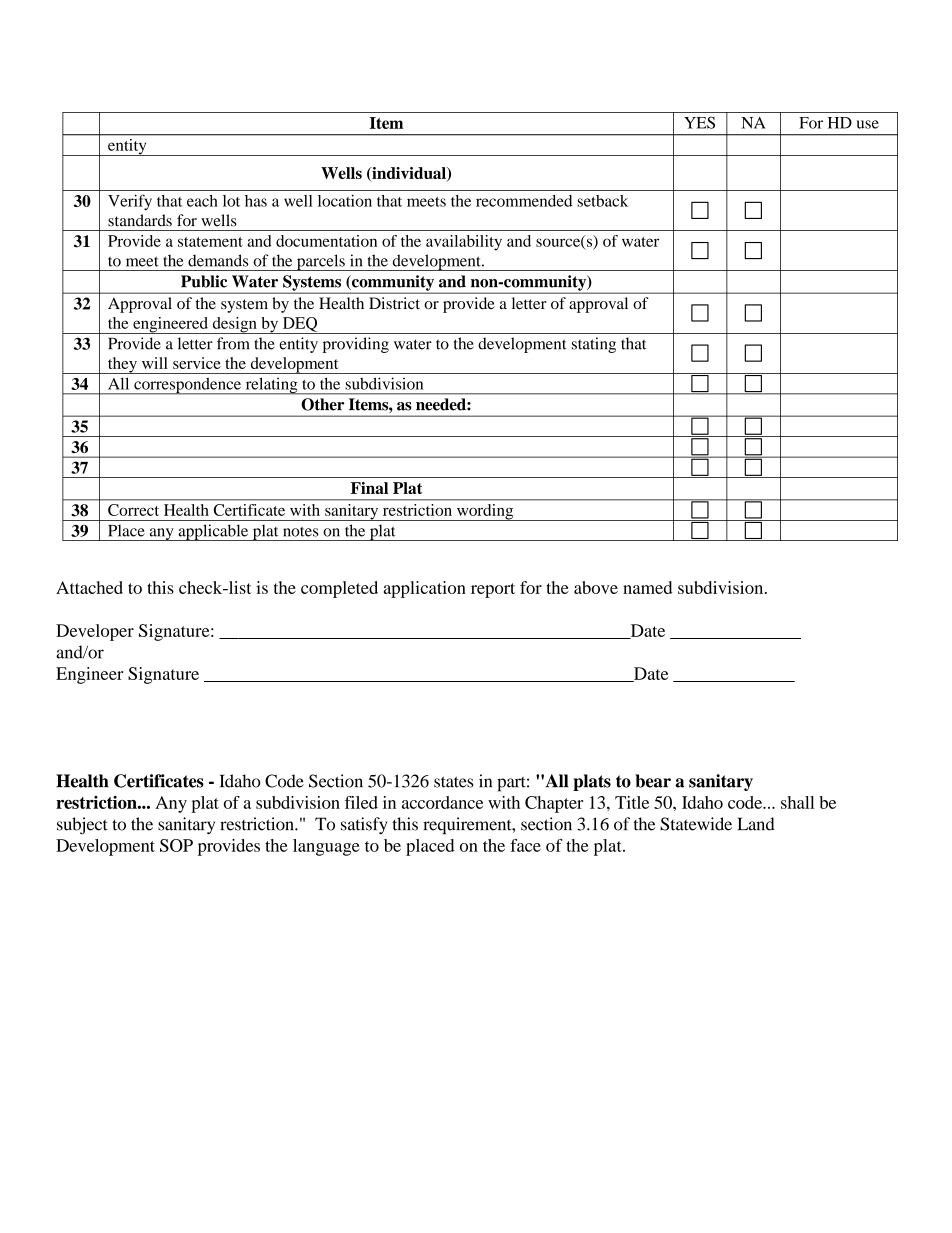  I want to click on report, so click(493, 590).
